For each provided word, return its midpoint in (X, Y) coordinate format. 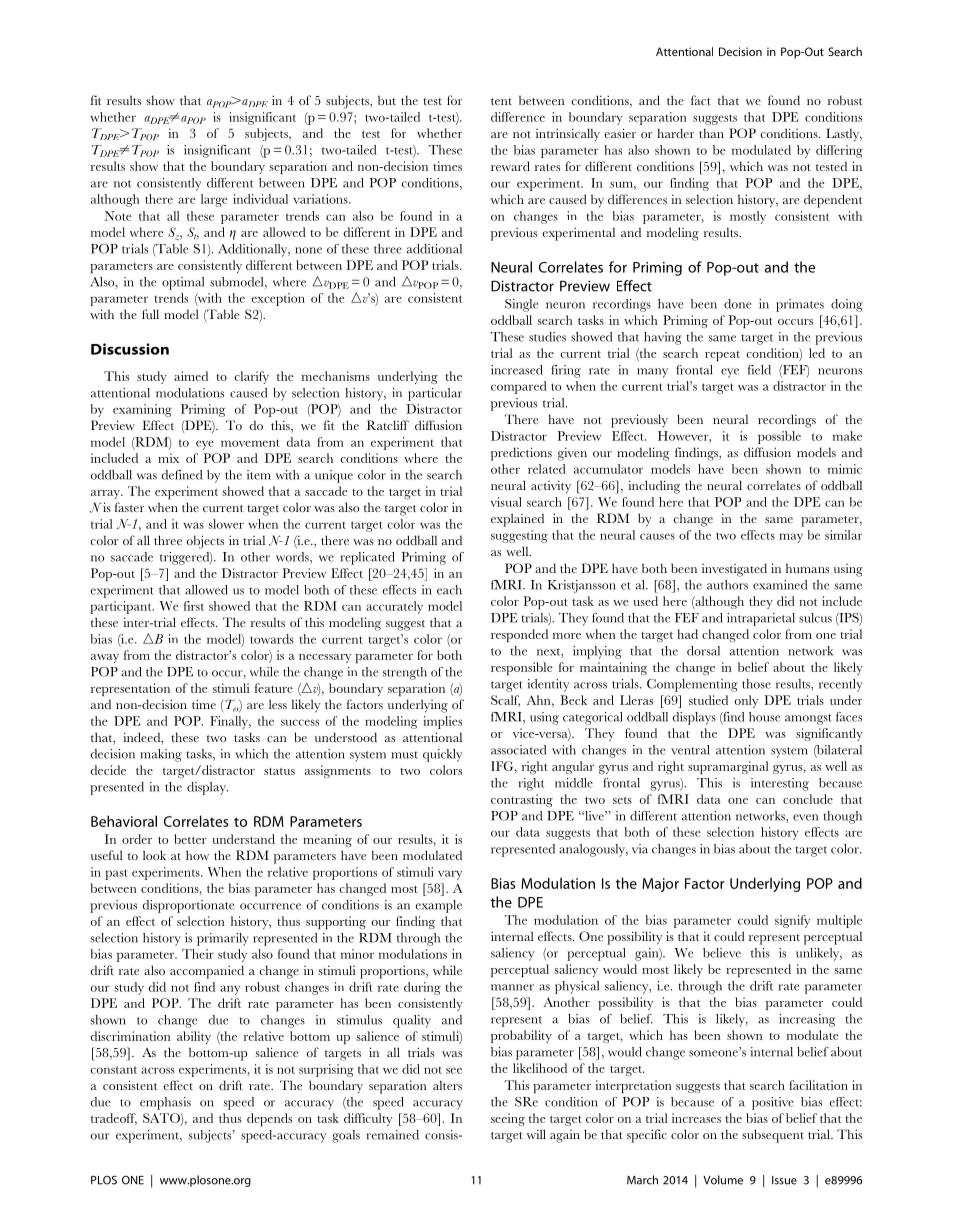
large (214, 200)
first (194, 606)
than (711, 133)
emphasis (165, 1103)
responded (519, 635)
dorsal (703, 651)
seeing (508, 1119)
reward (510, 166)
